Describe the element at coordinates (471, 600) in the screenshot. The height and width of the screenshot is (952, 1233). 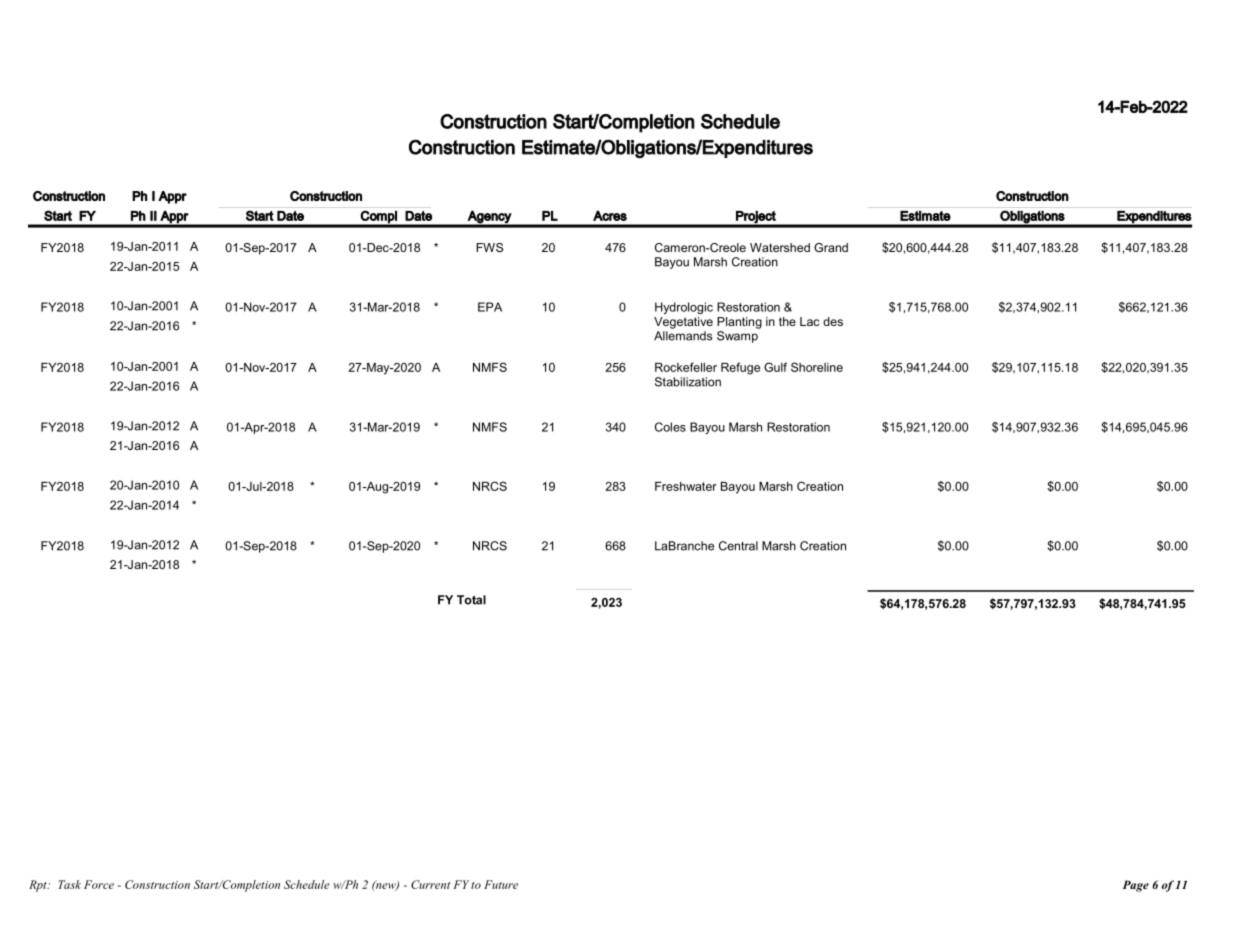
I see `Total` at that location.
